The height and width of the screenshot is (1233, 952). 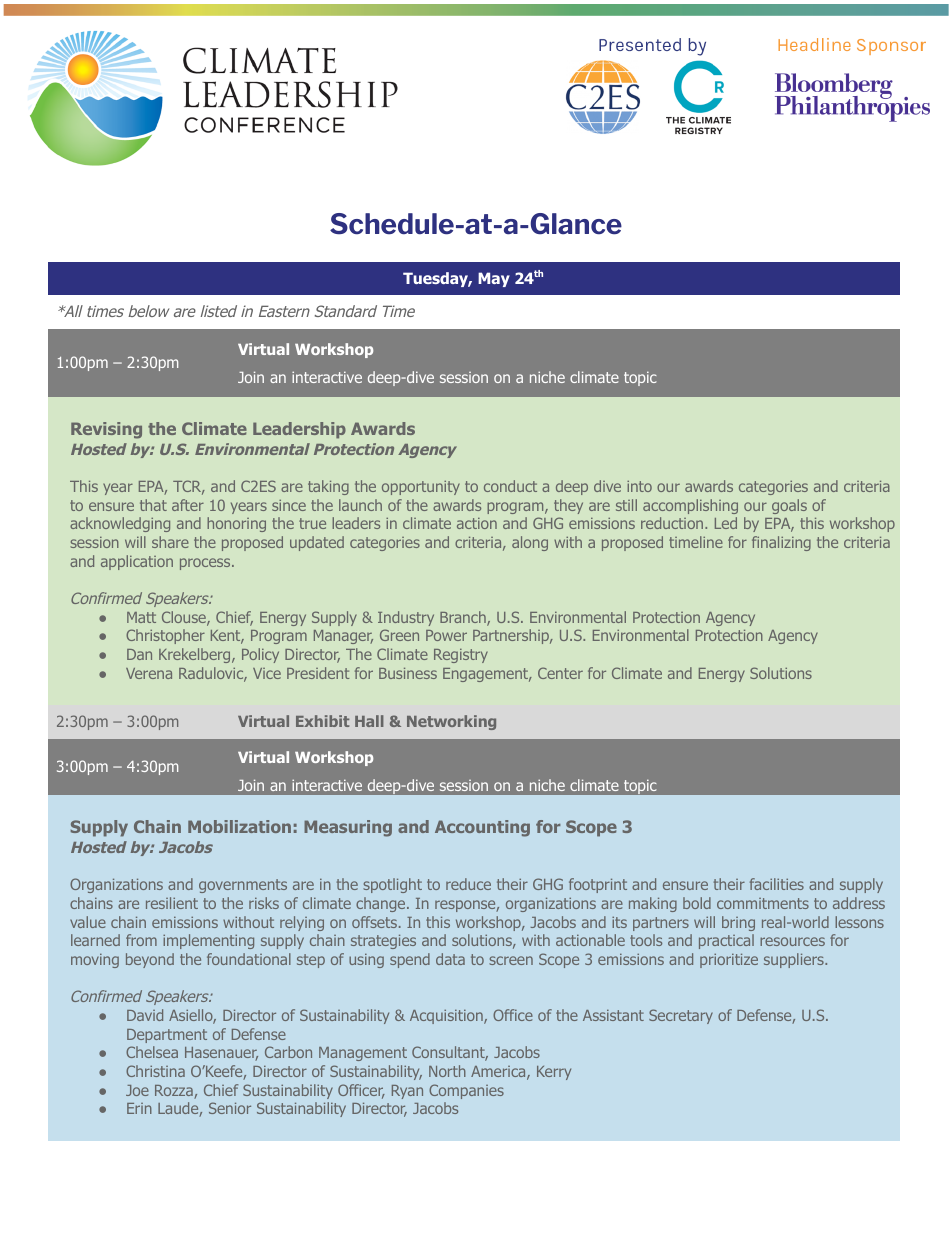 I want to click on facilities, so click(x=777, y=884).
